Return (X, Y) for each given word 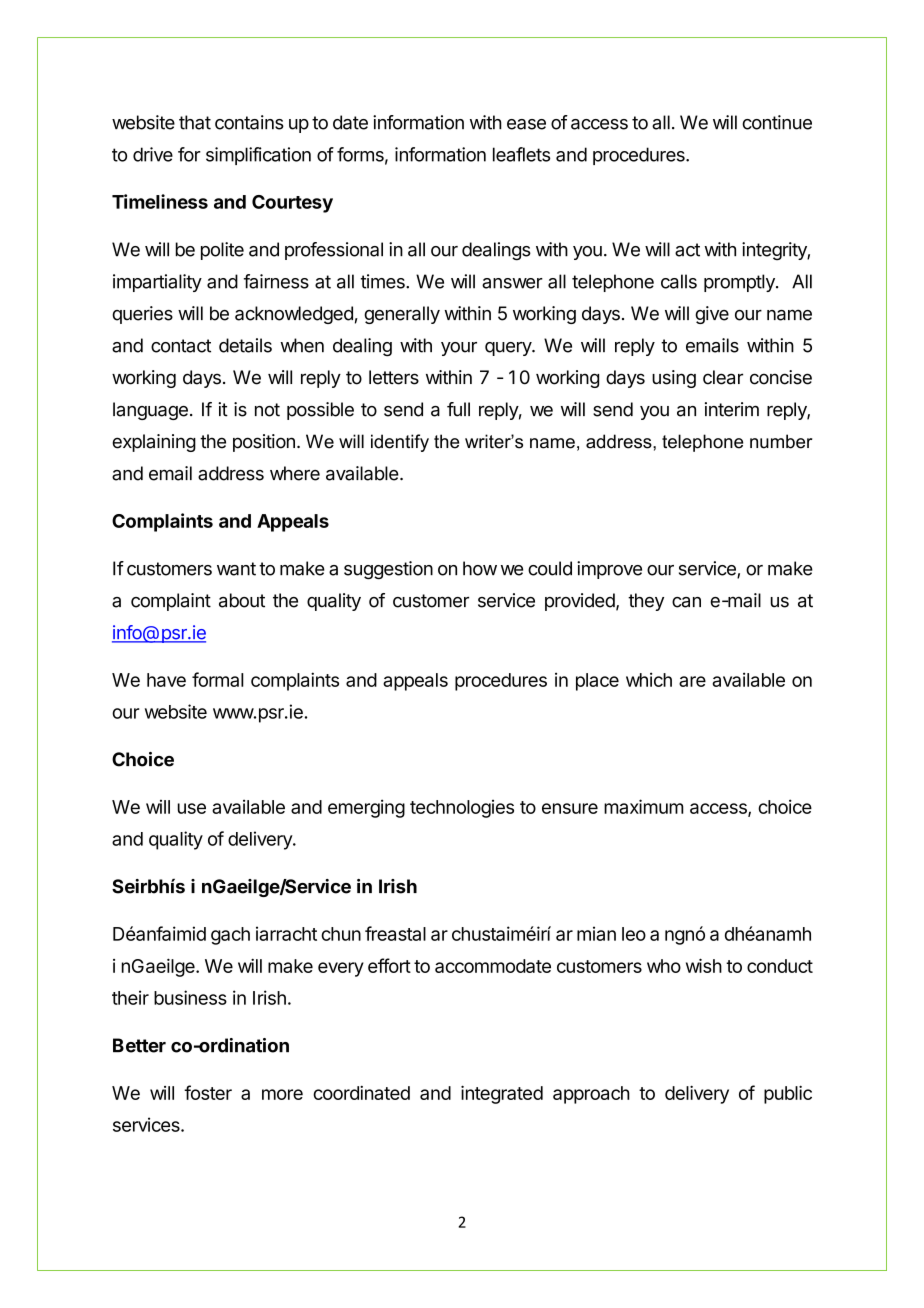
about (242, 600)
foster (208, 1092)
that (195, 122)
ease (526, 124)
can (686, 602)
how (480, 568)
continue (777, 122)
